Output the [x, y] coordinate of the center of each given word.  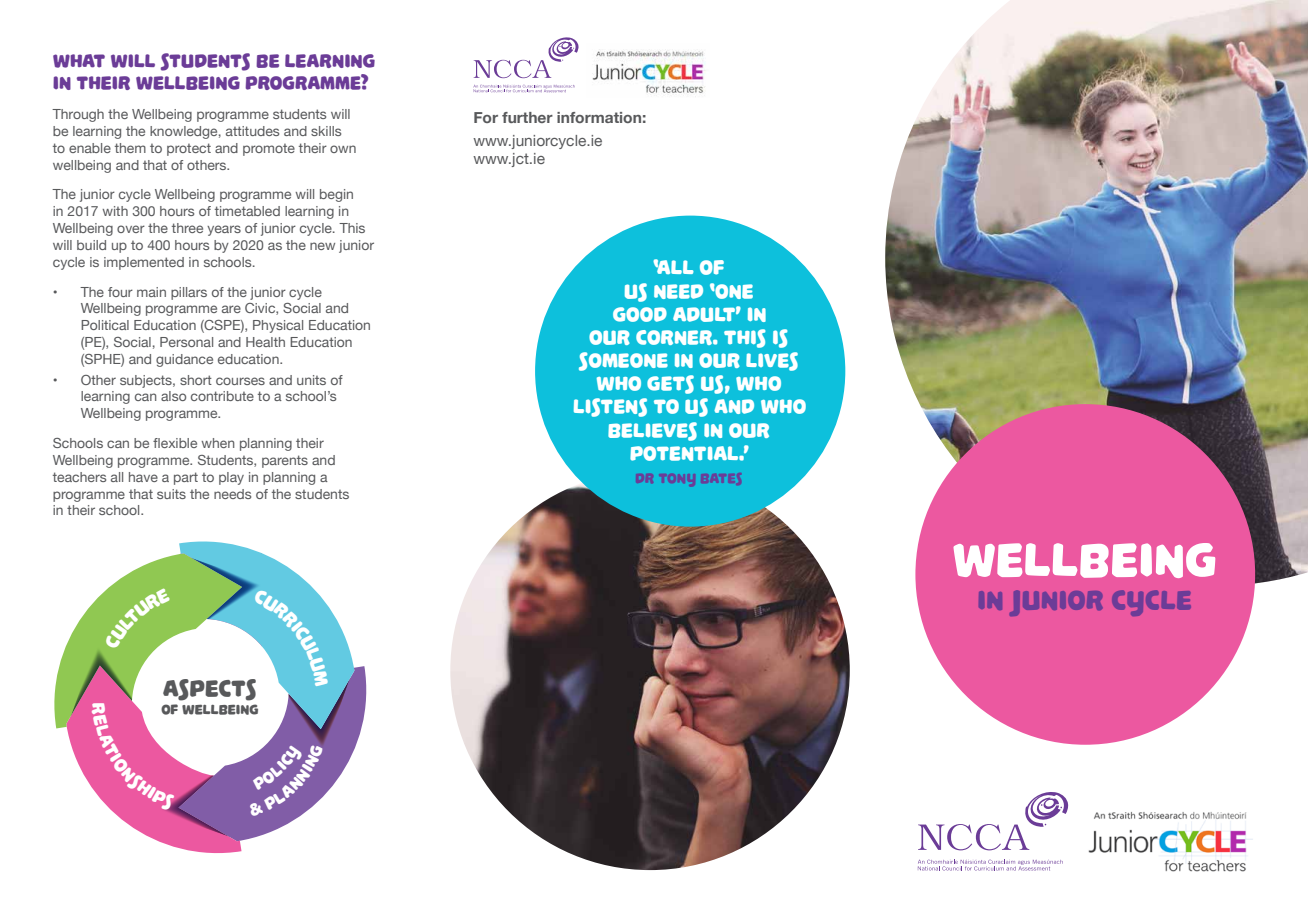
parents [285, 461]
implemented [144, 263]
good [640, 314]
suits [171, 494]
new [322, 246]
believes [652, 431]
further [527, 117]
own [343, 149]
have [143, 477]
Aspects [209, 690]
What [79, 61]
